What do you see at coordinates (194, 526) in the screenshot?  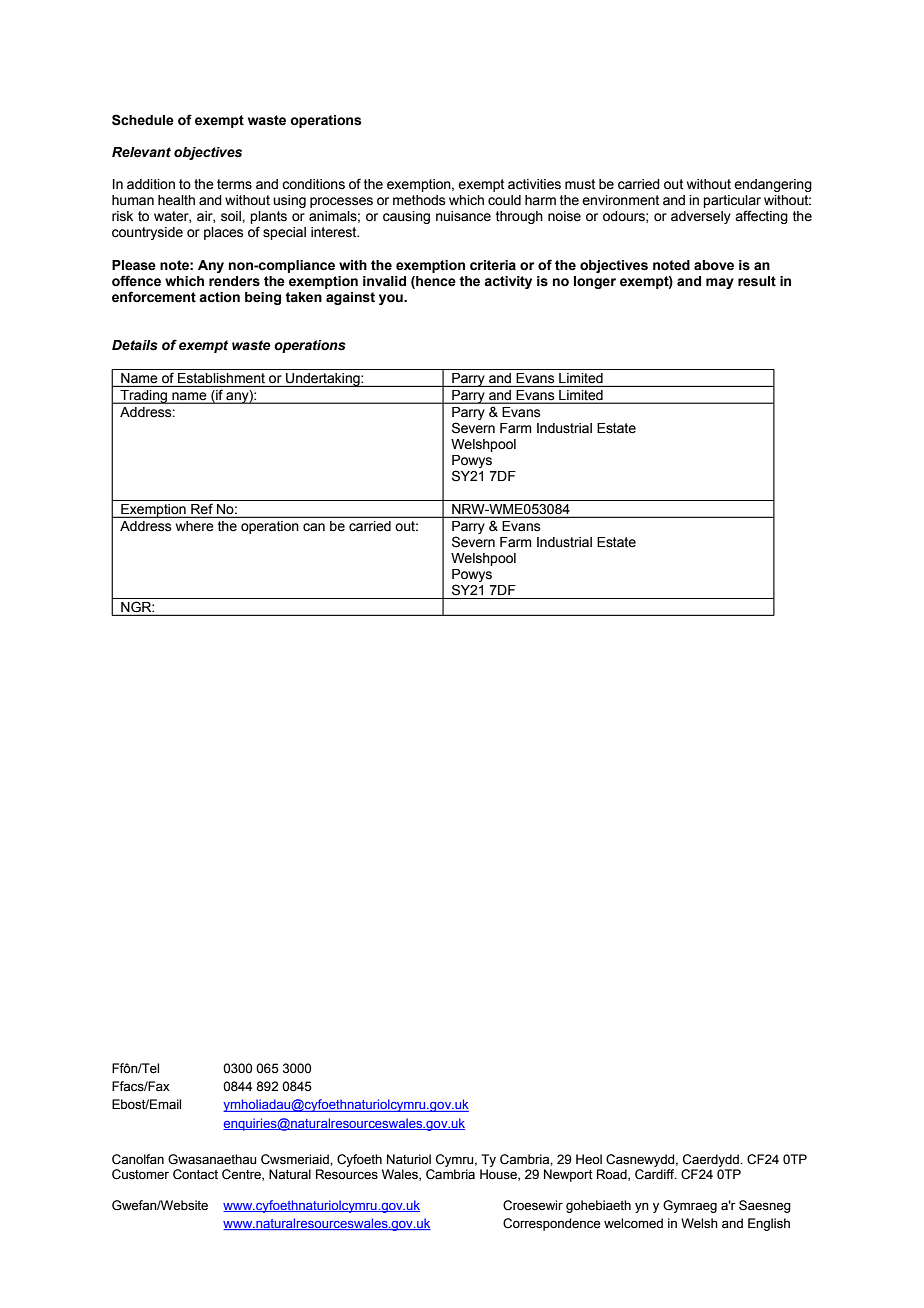 I see `where` at bounding box center [194, 526].
